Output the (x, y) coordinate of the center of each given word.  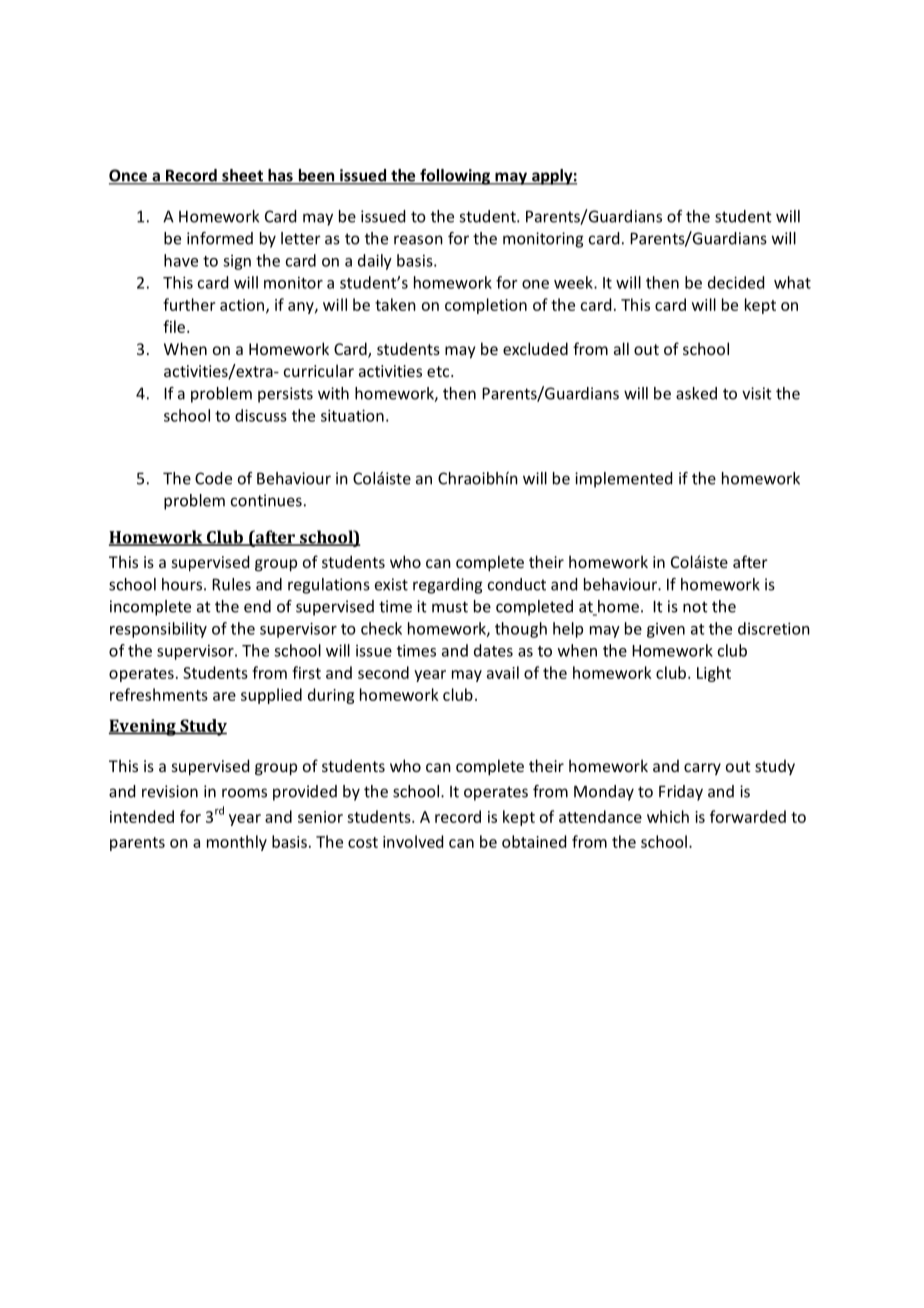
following (455, 177)
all (621, 348)
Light (714, 674)
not (695, 607)
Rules (231, 584)
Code (213, 478)
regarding (448, 586)
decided (736, 282)
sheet (242, 176)
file (174, 326)
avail (503, 672)
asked (696, 393)
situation (352, 415)
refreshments (159, 694)
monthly (237, 843)
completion (486, 306)
